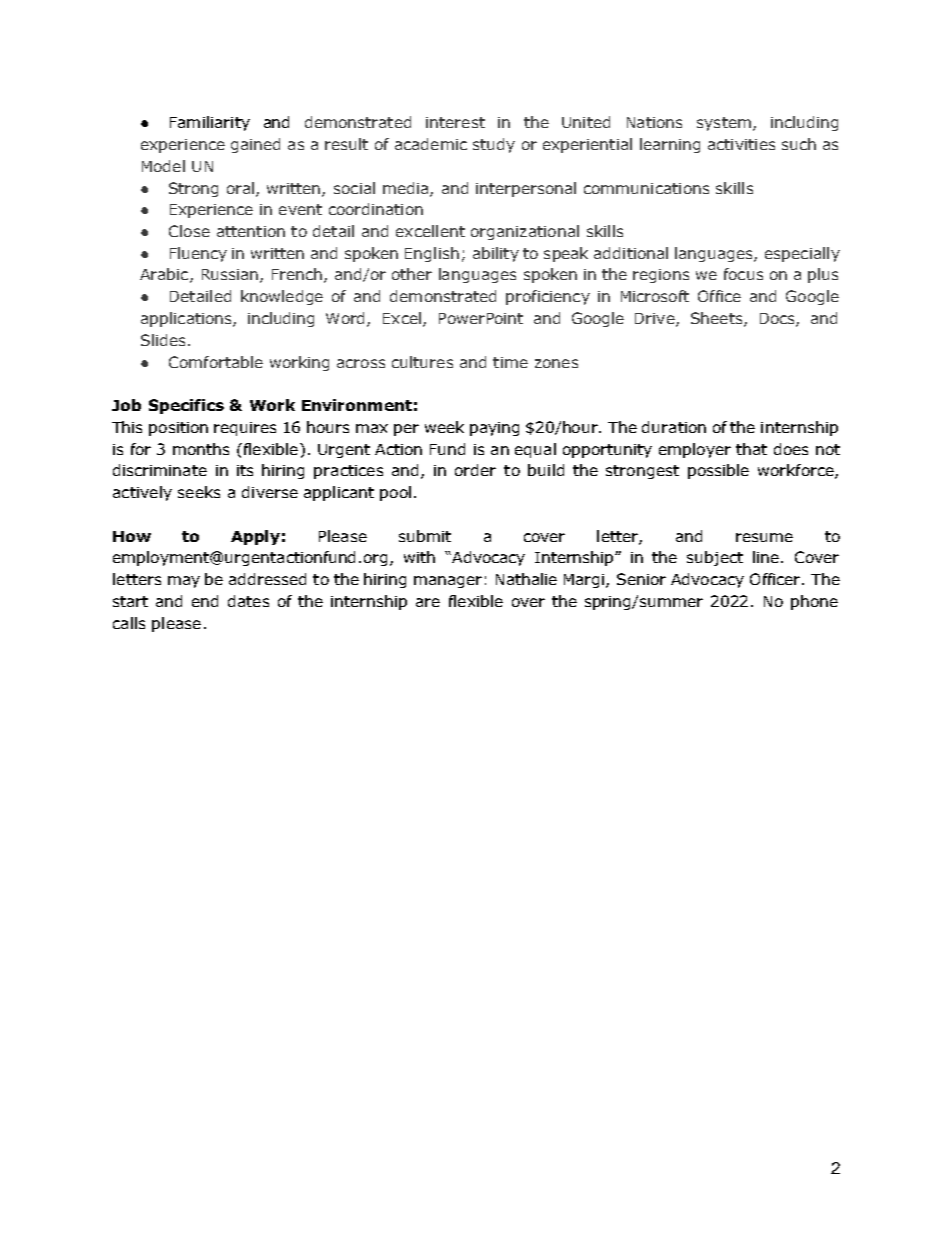  What do you see at coordinates (210, 123) in the screenshot?
I see `Familiarity` at bounding box center [210, 123].
